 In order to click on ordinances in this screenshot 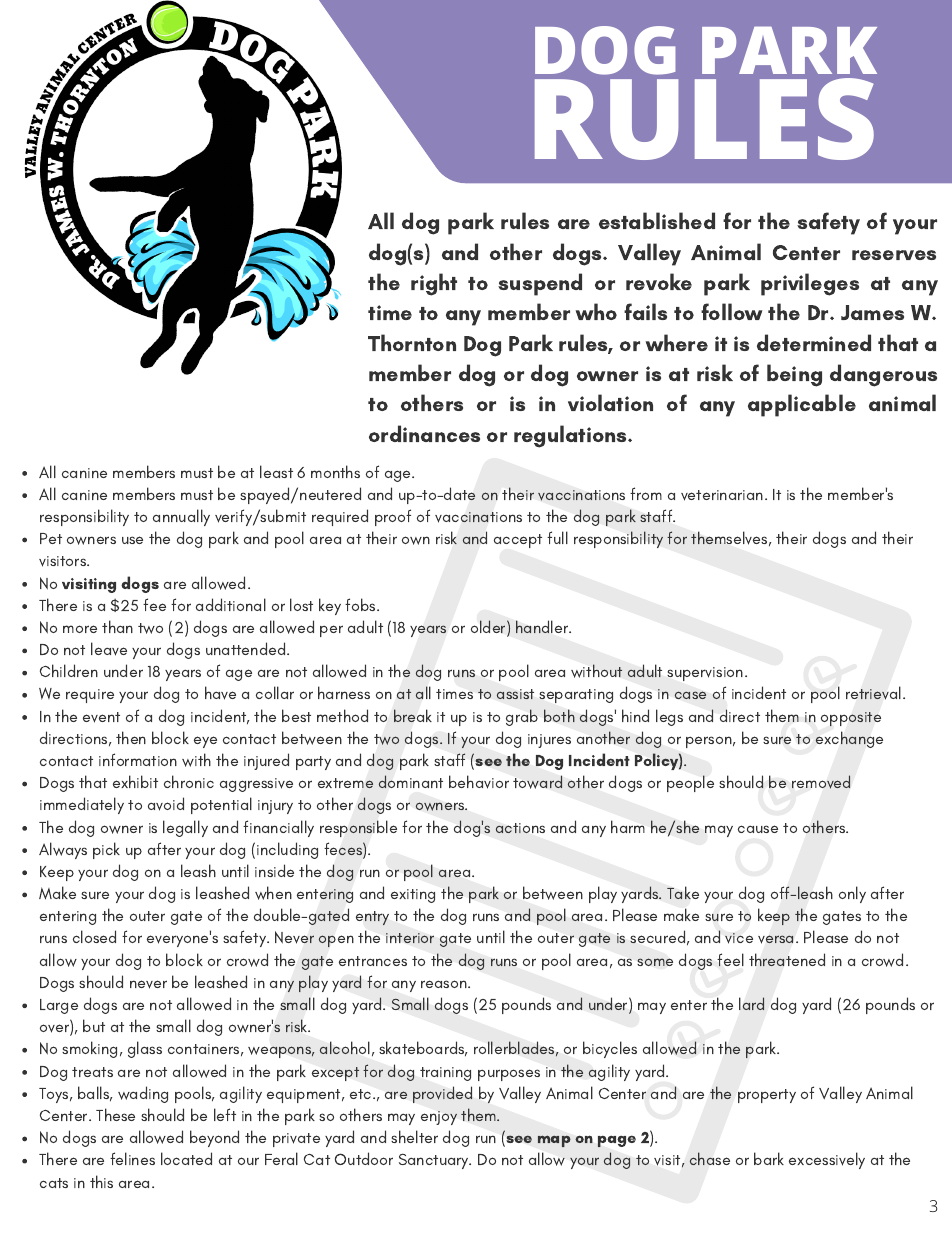, I will do `click(424, 433)`.
